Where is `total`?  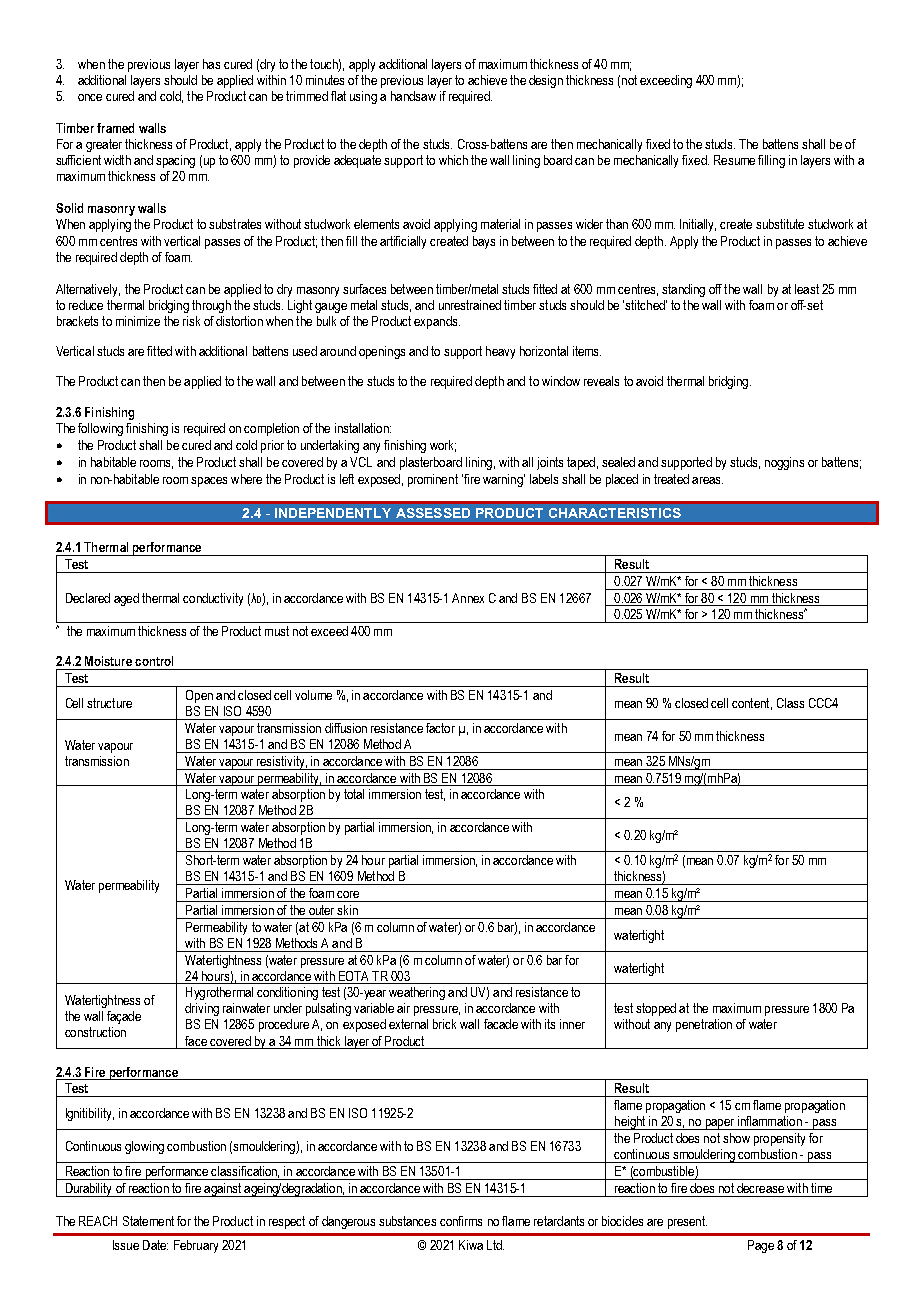 total is located at coordinates (354, 794).
